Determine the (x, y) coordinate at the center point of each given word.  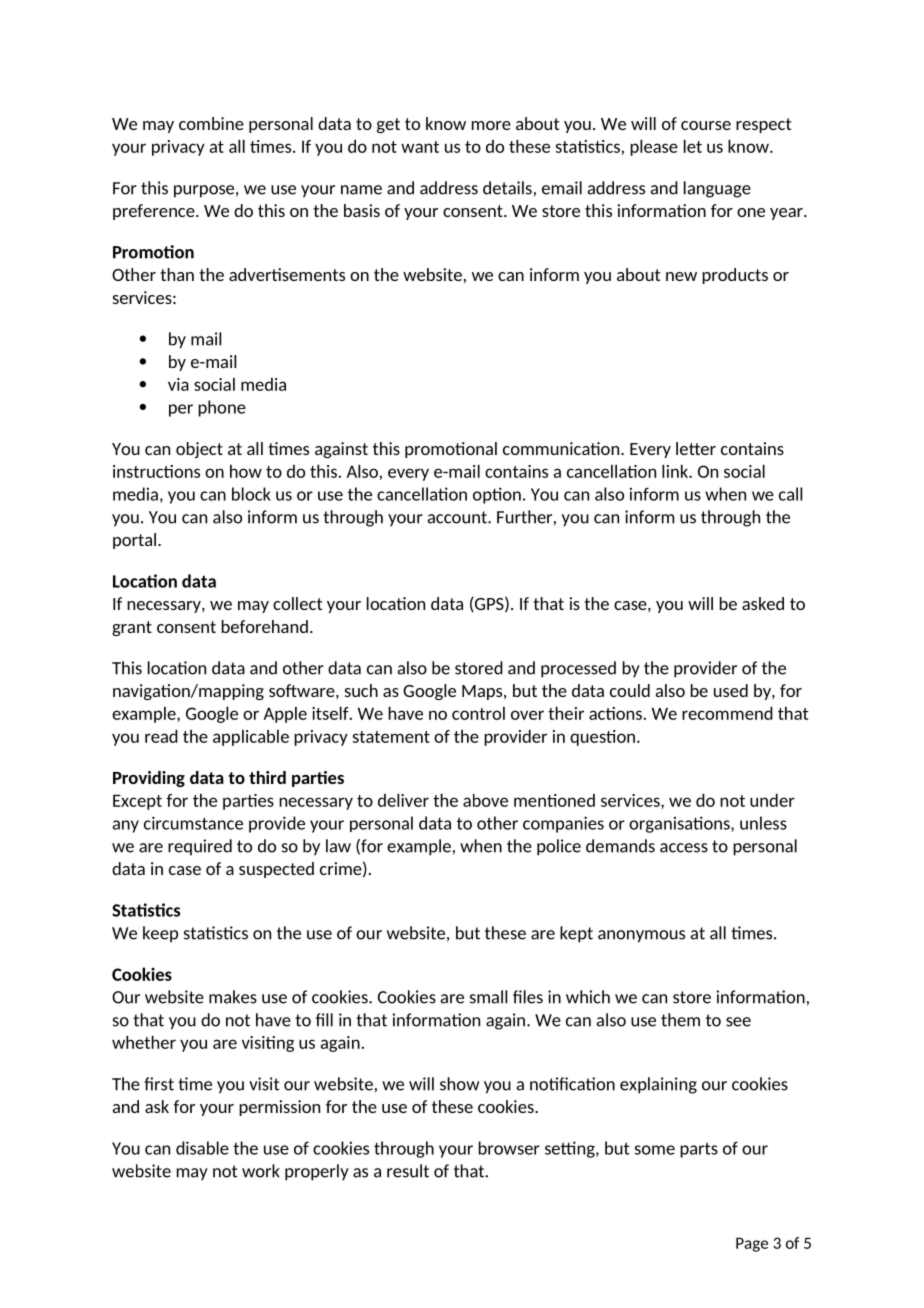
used (731, 690)
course (706, 125)
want (420, 147)
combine (211, 123)
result (408, 1171)
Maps (483, 692)
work (261, 1171)
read (161, 736)
